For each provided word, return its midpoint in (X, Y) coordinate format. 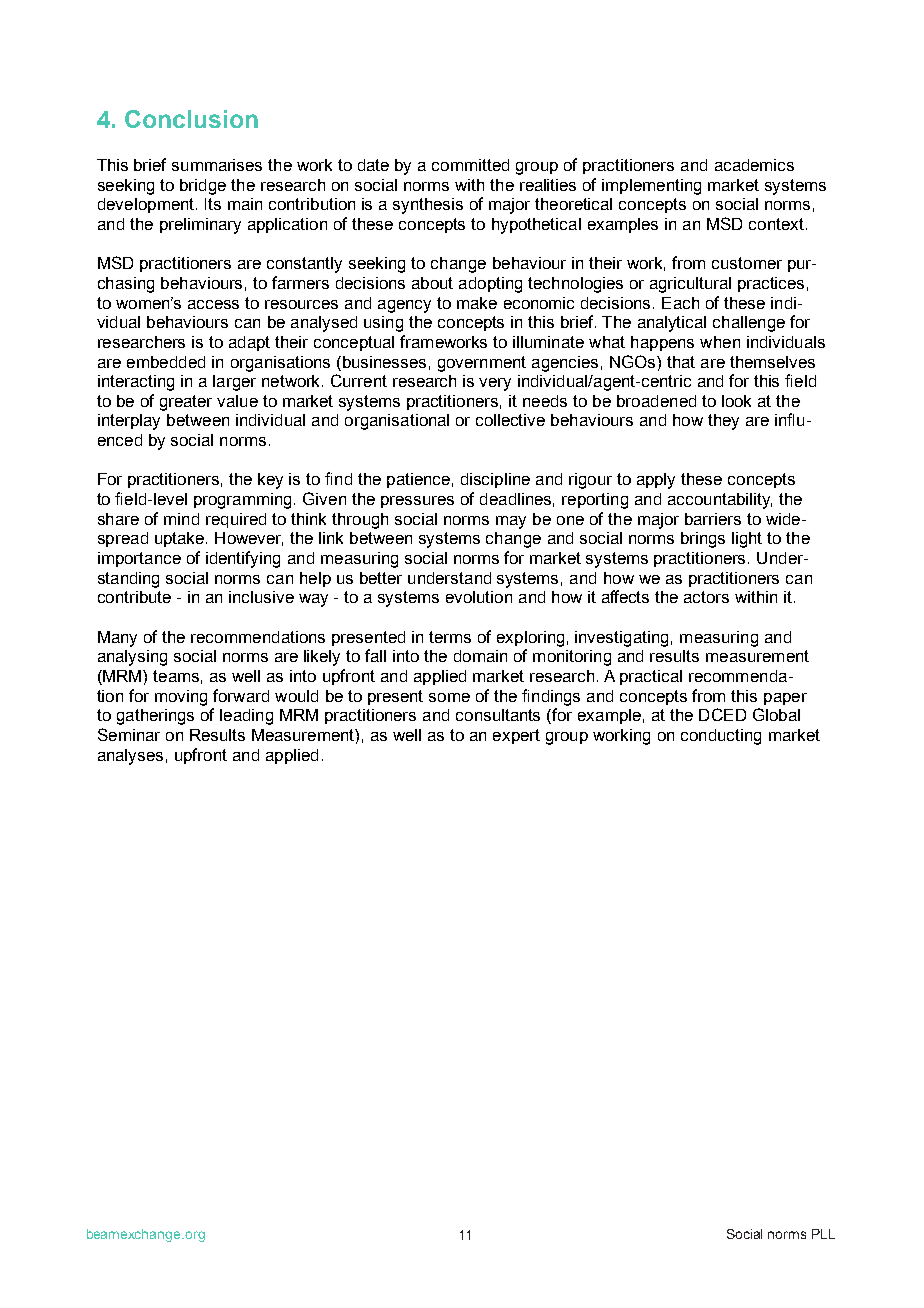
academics (754, 165)
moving (181, 698)
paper (785, 699)
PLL (823, 1234)
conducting (721, 737)
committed (470, 165)
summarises (217, 165)
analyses (130, 757)
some (449, 697)
